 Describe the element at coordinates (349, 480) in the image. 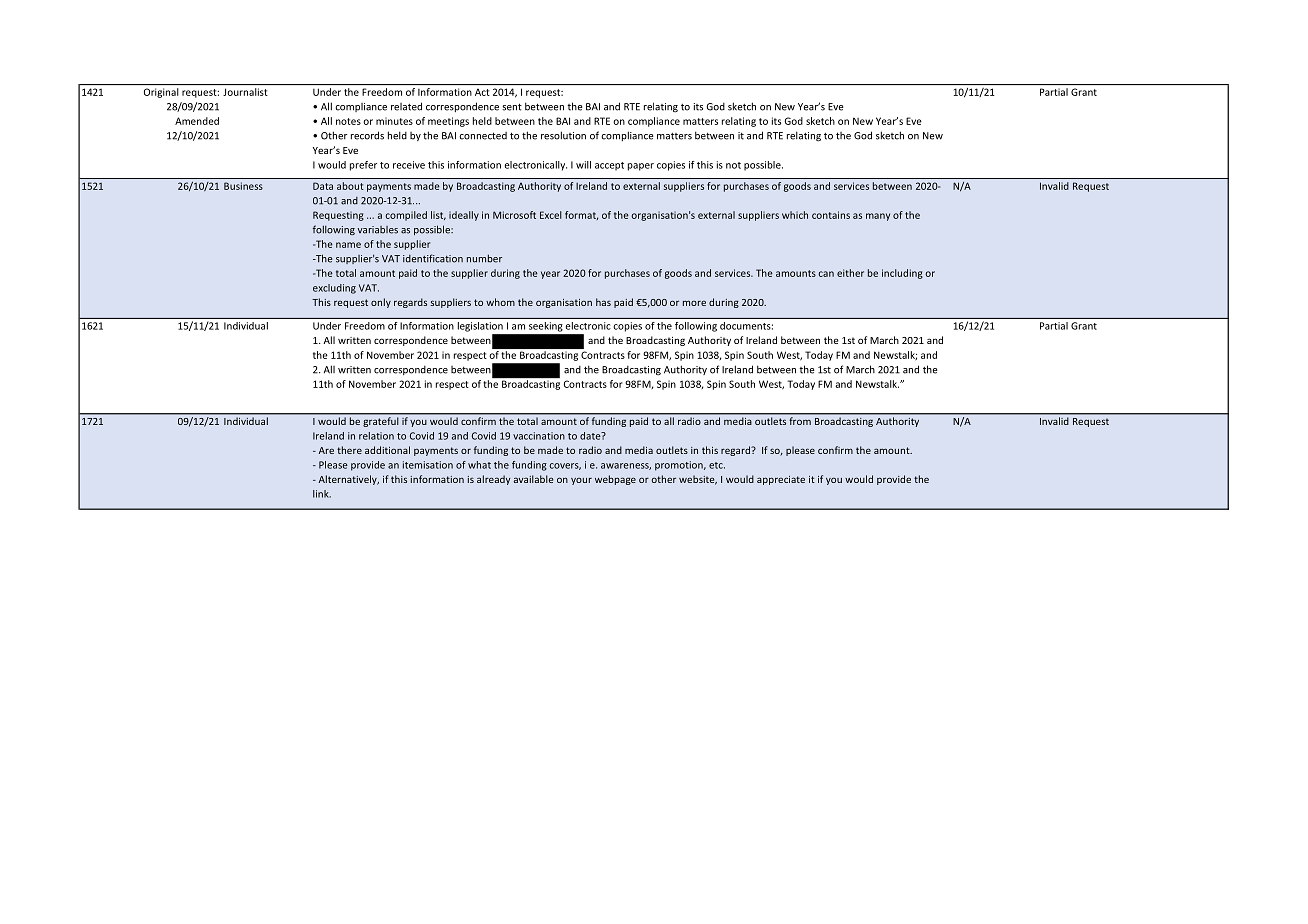

I see `Alternatively` at that location.
